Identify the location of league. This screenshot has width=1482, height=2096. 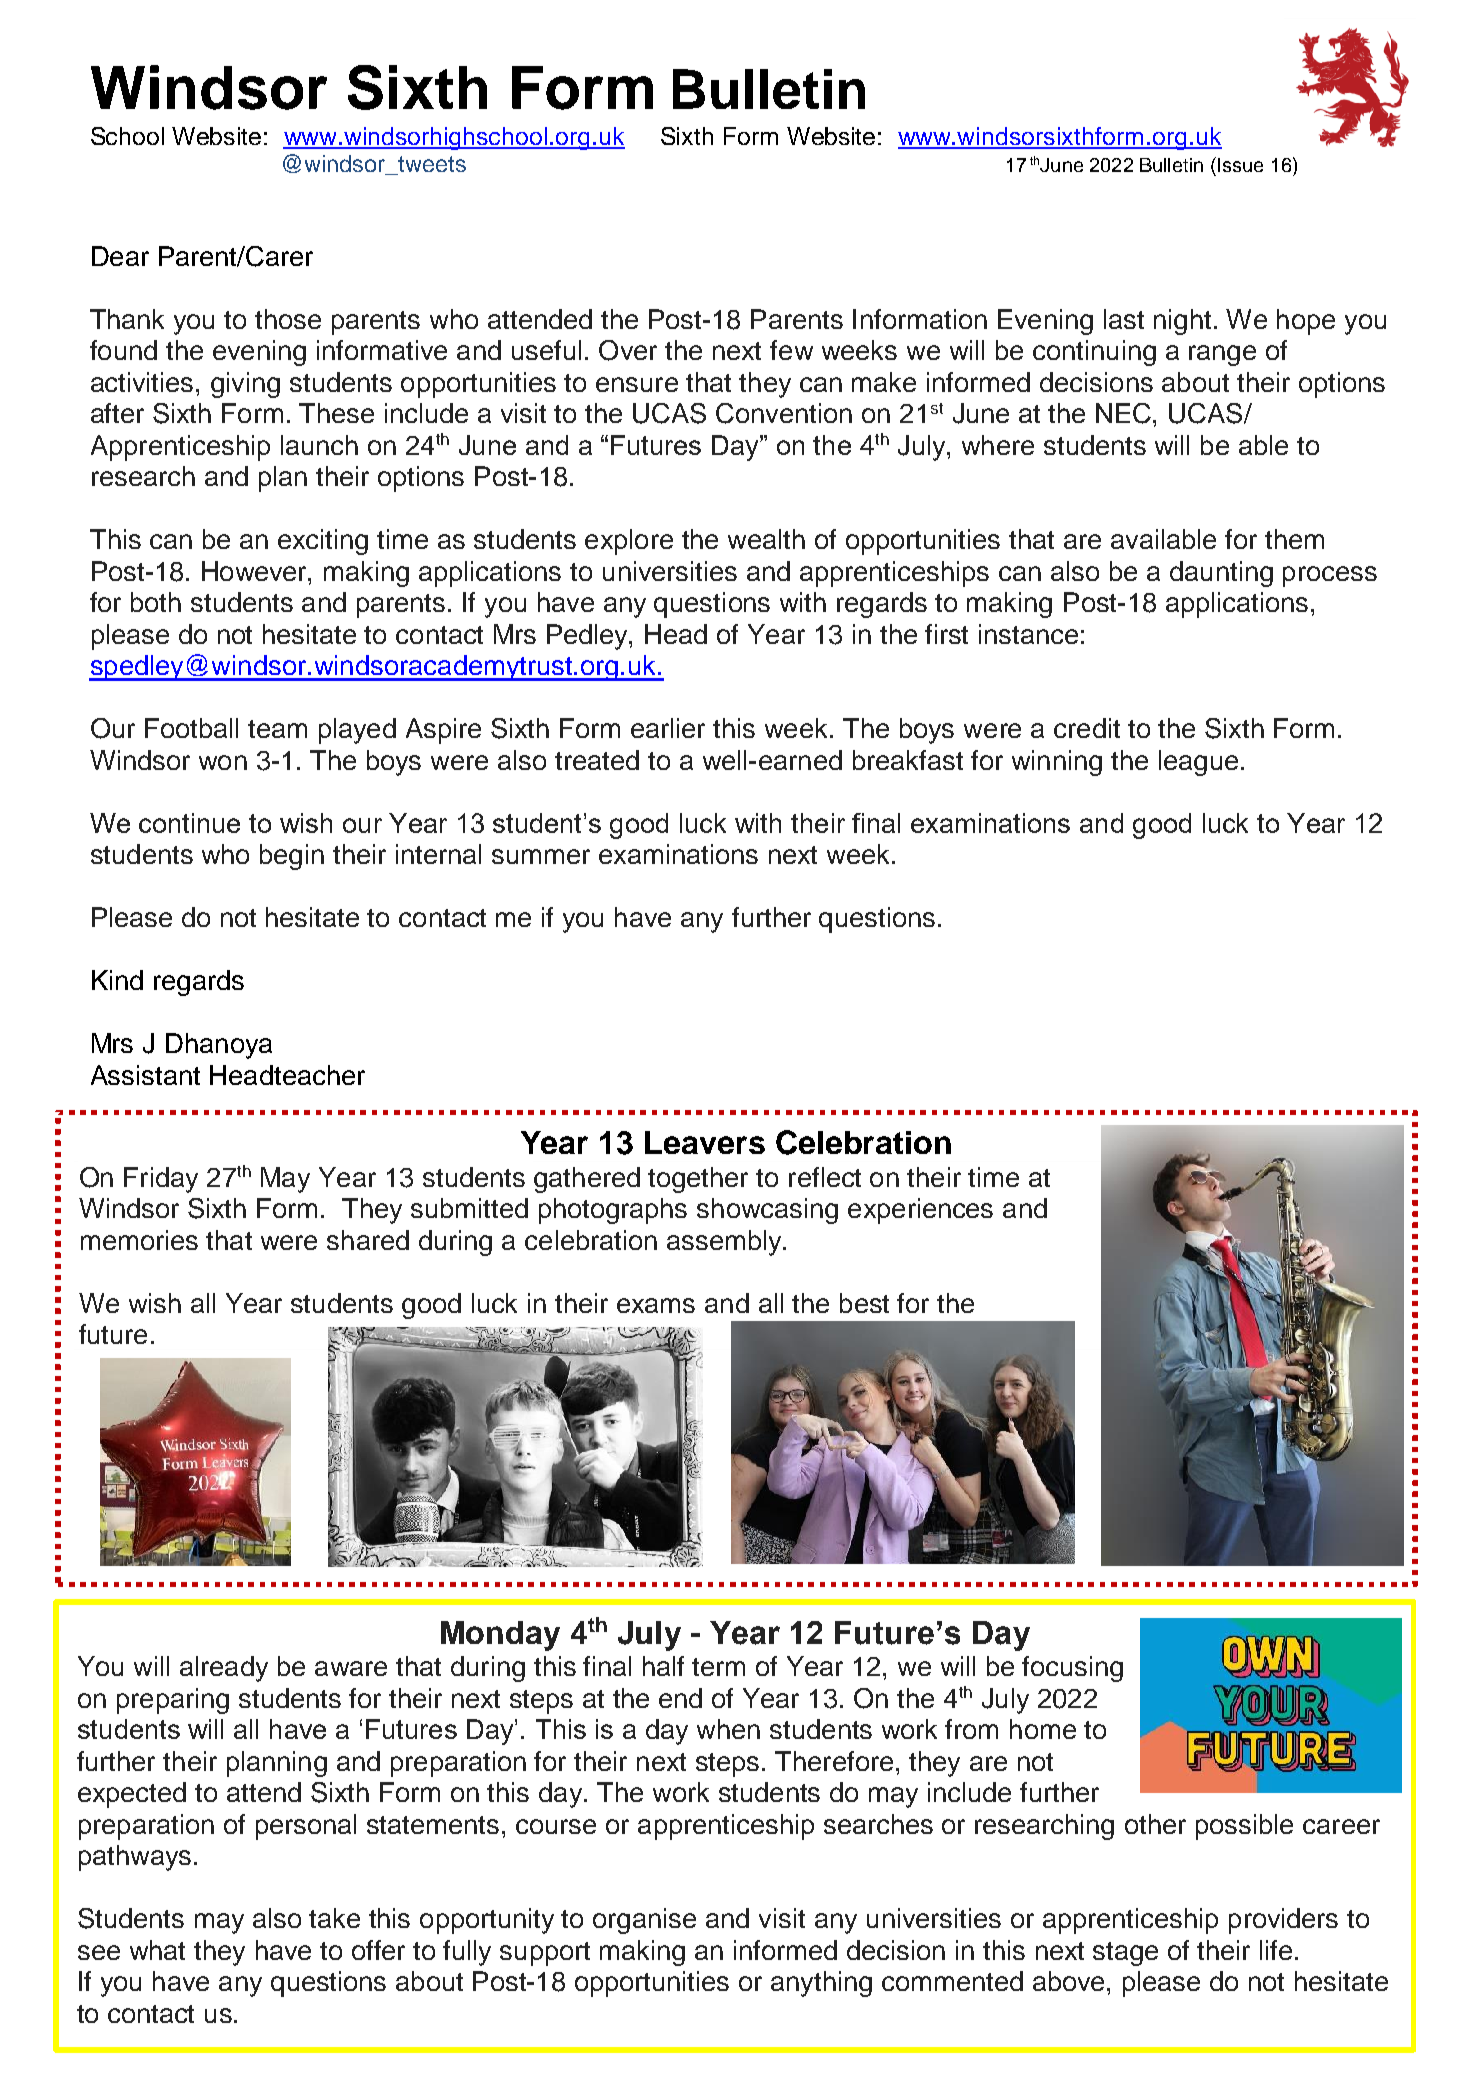
(1198, 763).
